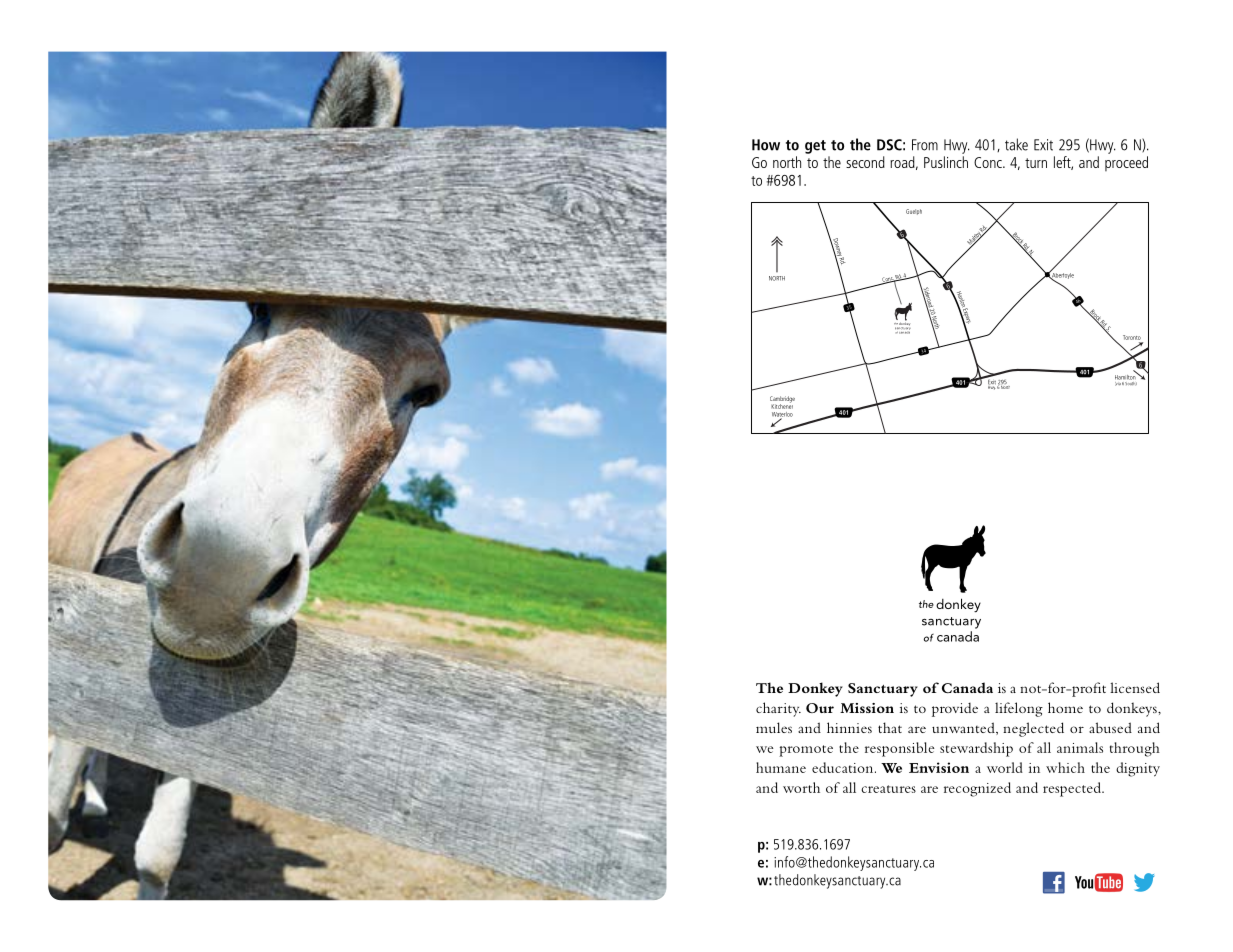 The height and width of the image is (952, 1233). What do you see at coordinates (964, 728) in the image?
I see `unwanted` at bounding box center [964, 728].
